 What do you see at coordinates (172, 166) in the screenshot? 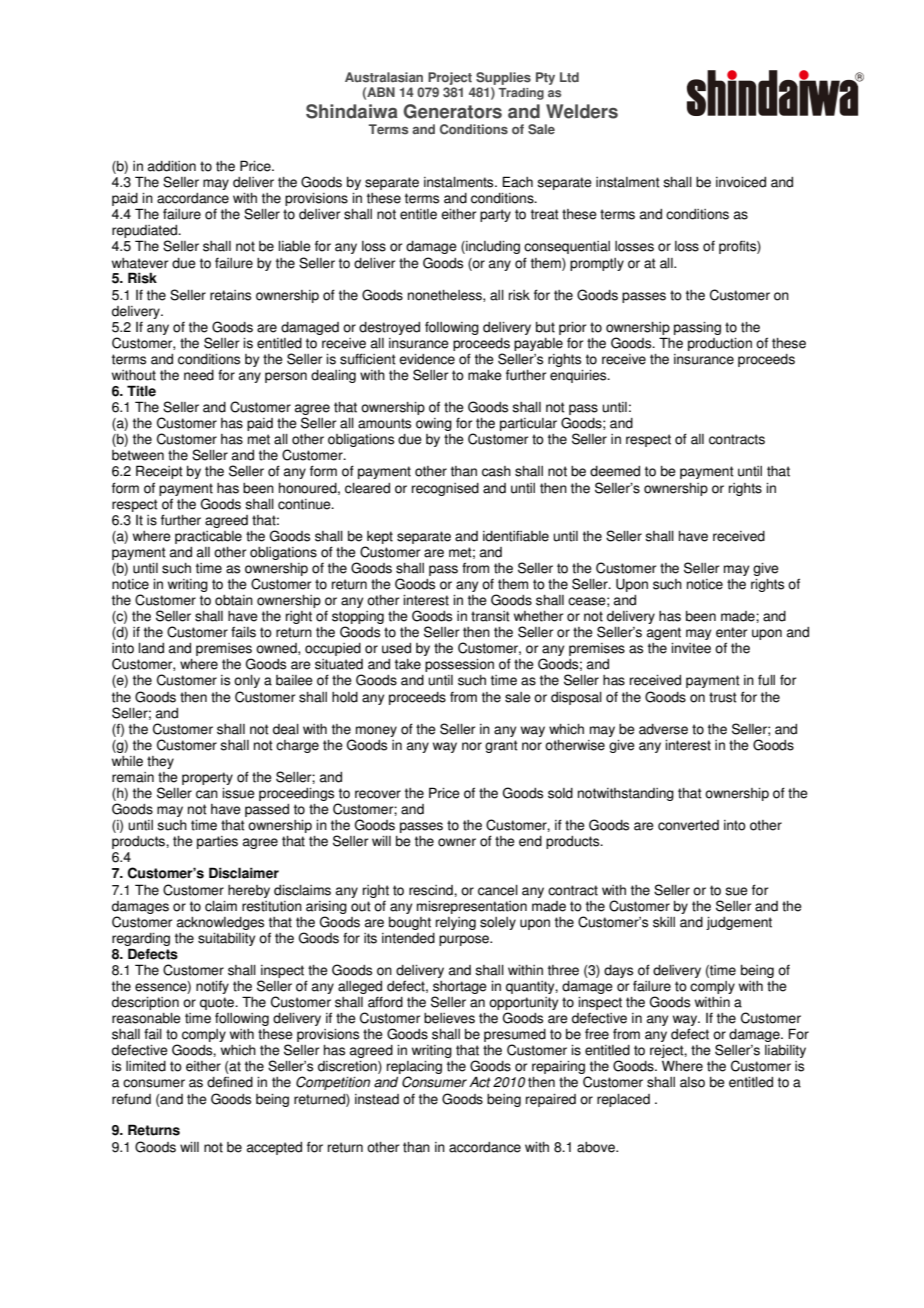
I see `addition` at bounding box center [172, 166].
